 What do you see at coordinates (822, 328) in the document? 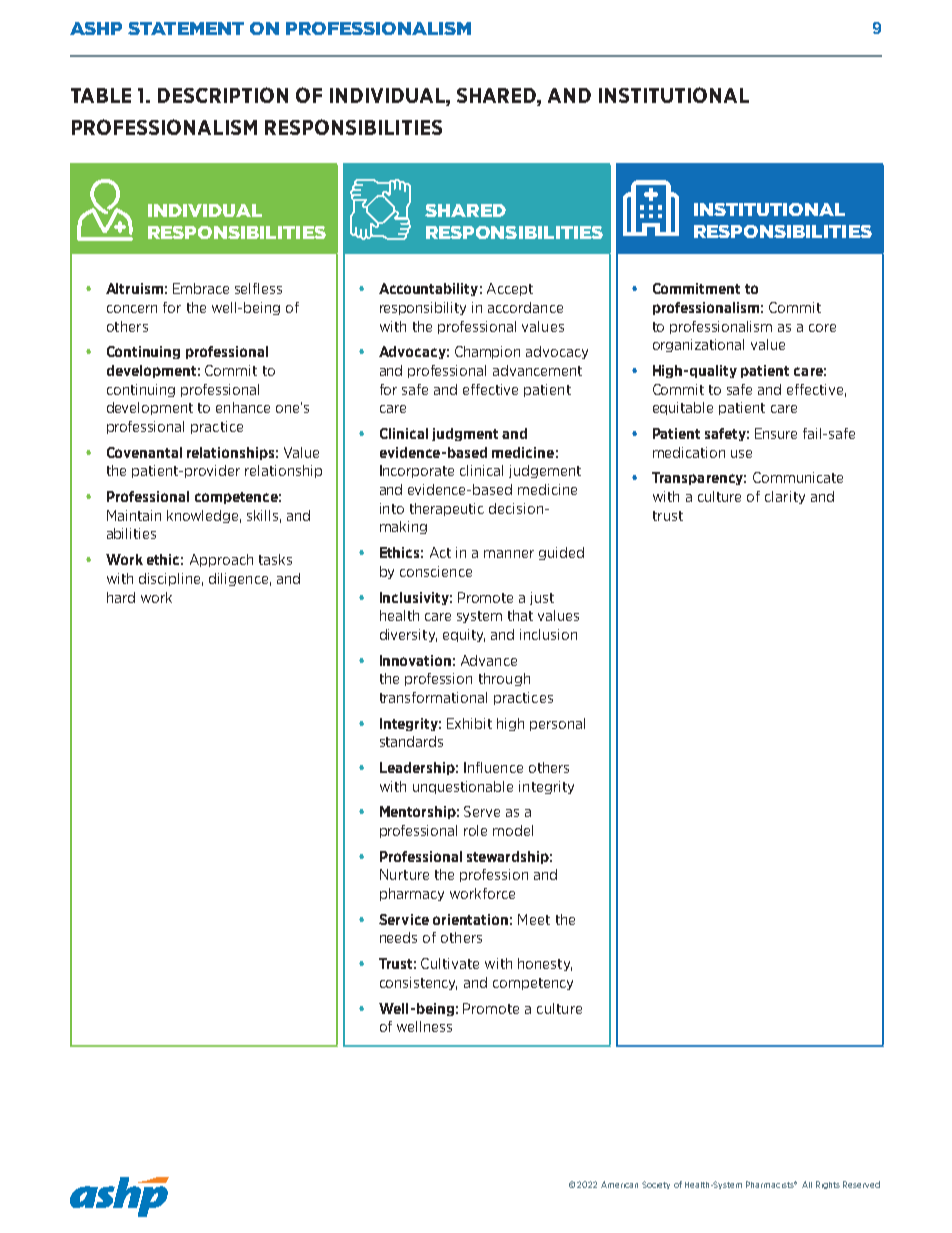
I see `core` at bounding box center [822, 328].
